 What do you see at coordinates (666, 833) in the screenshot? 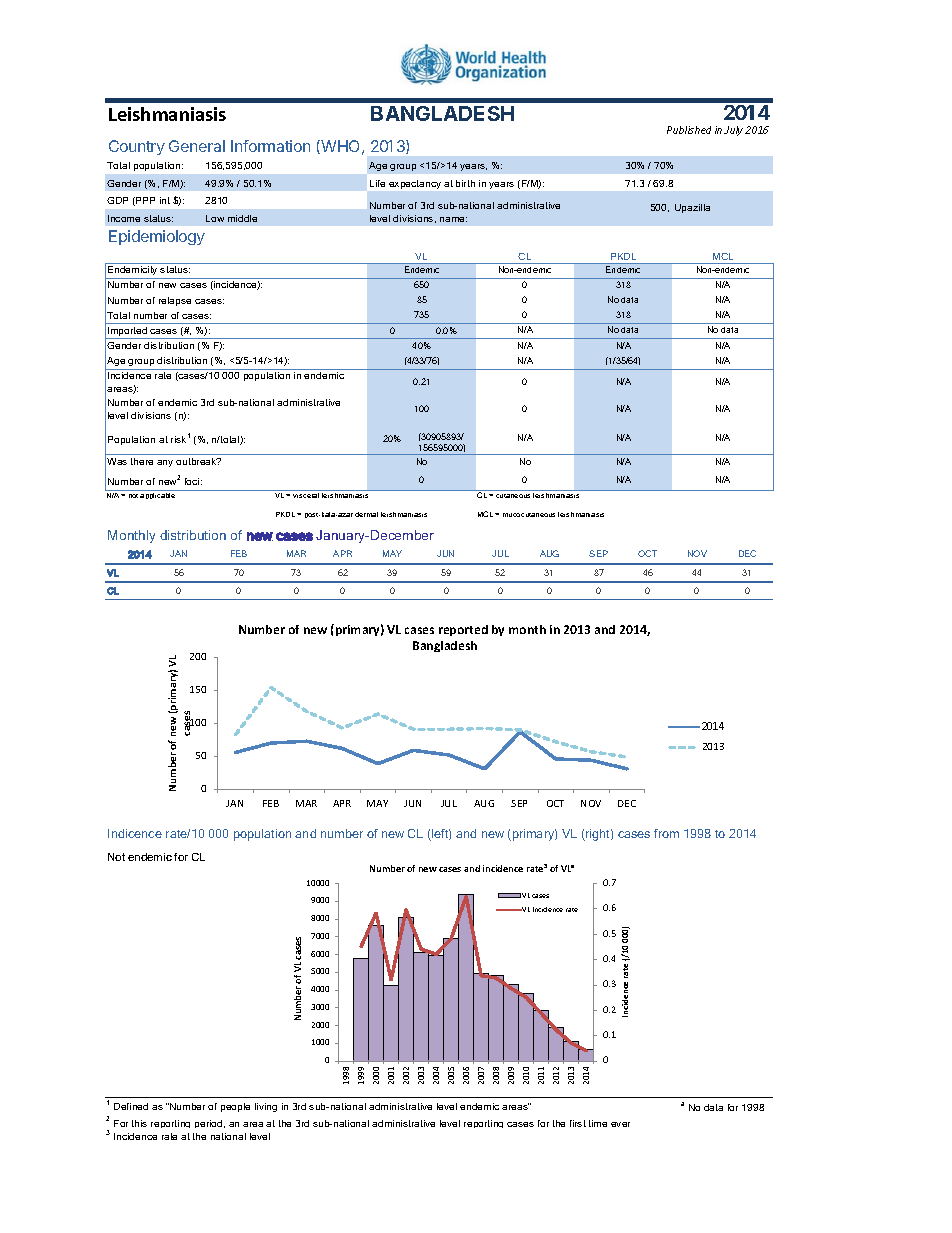
I see `from` at bounding box center [666, 833].
